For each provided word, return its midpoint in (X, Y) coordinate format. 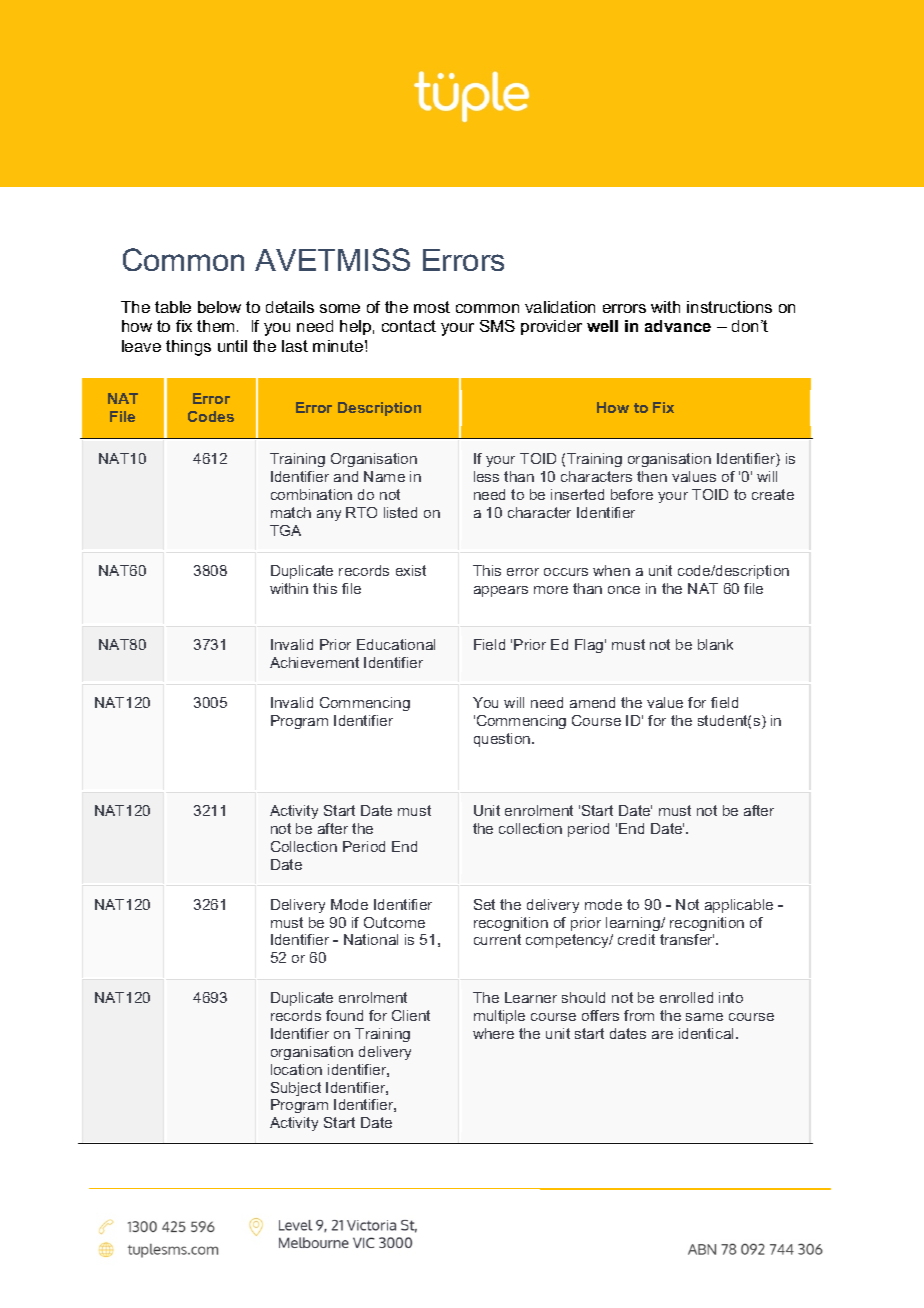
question (503, 740)
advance (678, 326)
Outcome (394, 922)
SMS (497, 326)
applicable (739, 906)
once (624, 590)
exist (411, 570)
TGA (285, 530)
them (215, 326)
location (296, 1069)
